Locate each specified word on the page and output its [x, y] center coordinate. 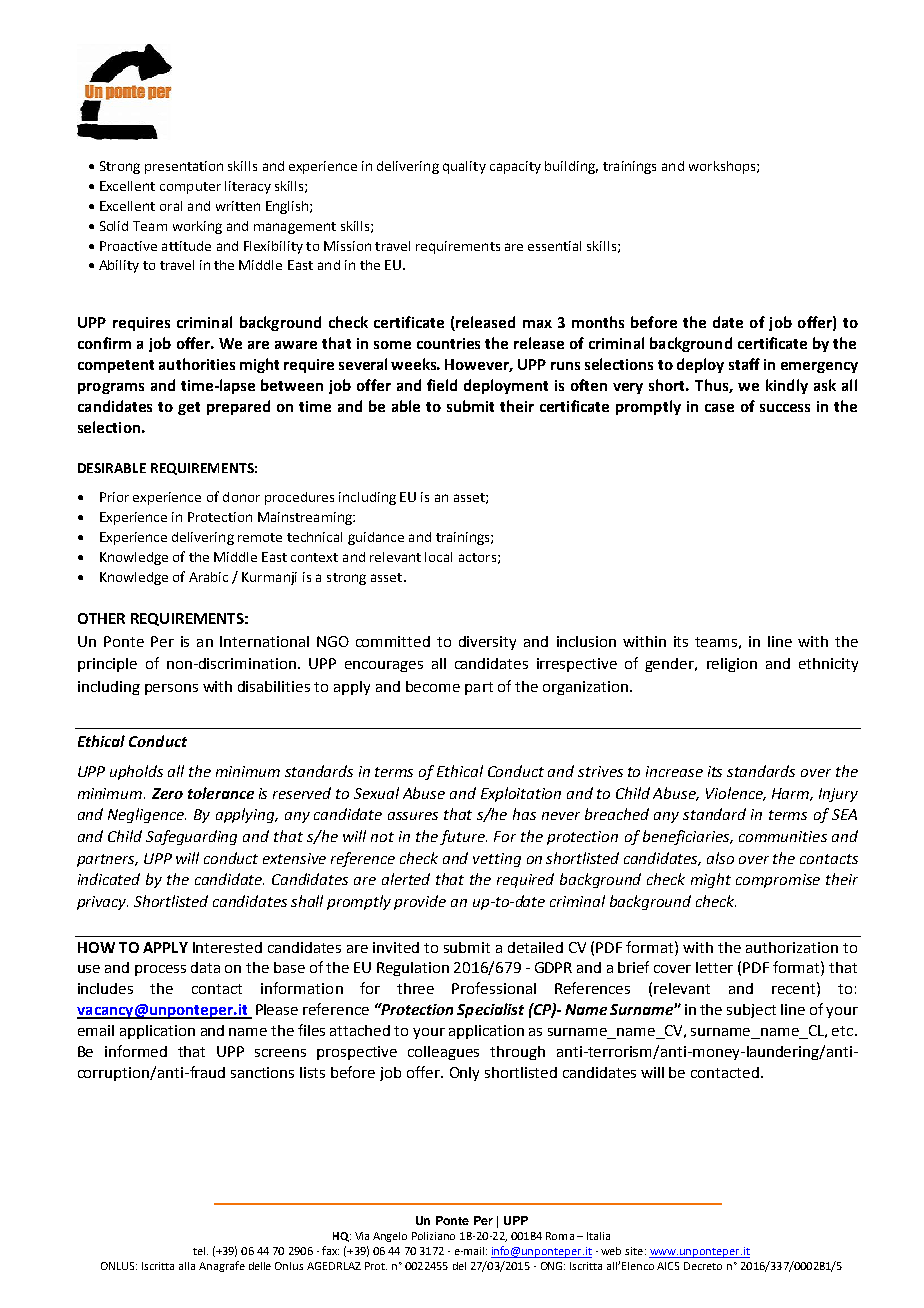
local [438, 557]
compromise [778, 881]
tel [200, 1251]
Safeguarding [191, 837]
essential [554, 246]
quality [464, 167]
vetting [497, 860]
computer [190, 188]
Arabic [208, 577]
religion [732, 665]
